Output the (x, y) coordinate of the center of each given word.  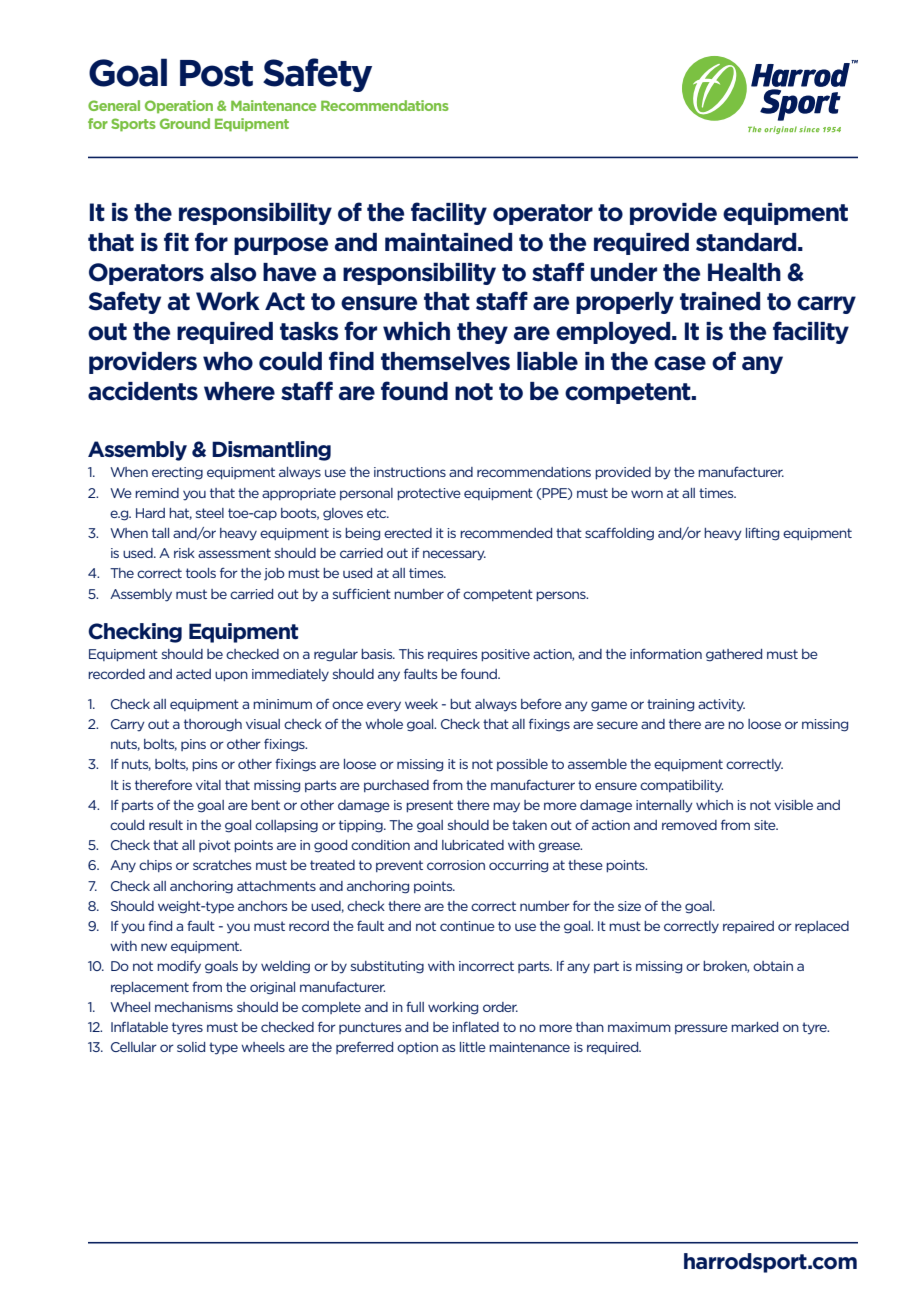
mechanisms (194, 1007)
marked (754, 1027)
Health (744, 272)
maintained (448, 242)
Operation (179, 107)
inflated (476, 1026)
